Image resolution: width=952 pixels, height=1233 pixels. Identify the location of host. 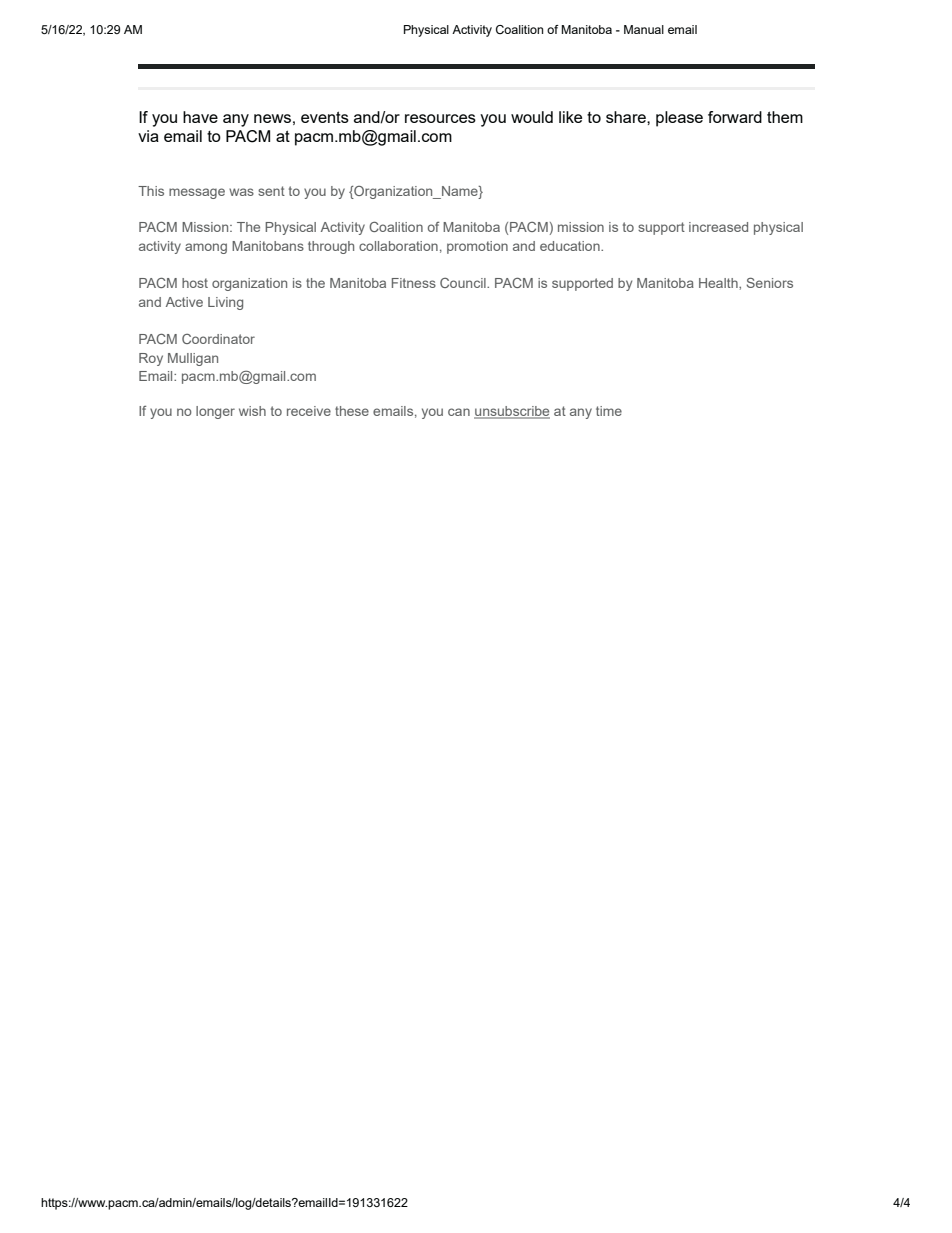
(195, 283).
